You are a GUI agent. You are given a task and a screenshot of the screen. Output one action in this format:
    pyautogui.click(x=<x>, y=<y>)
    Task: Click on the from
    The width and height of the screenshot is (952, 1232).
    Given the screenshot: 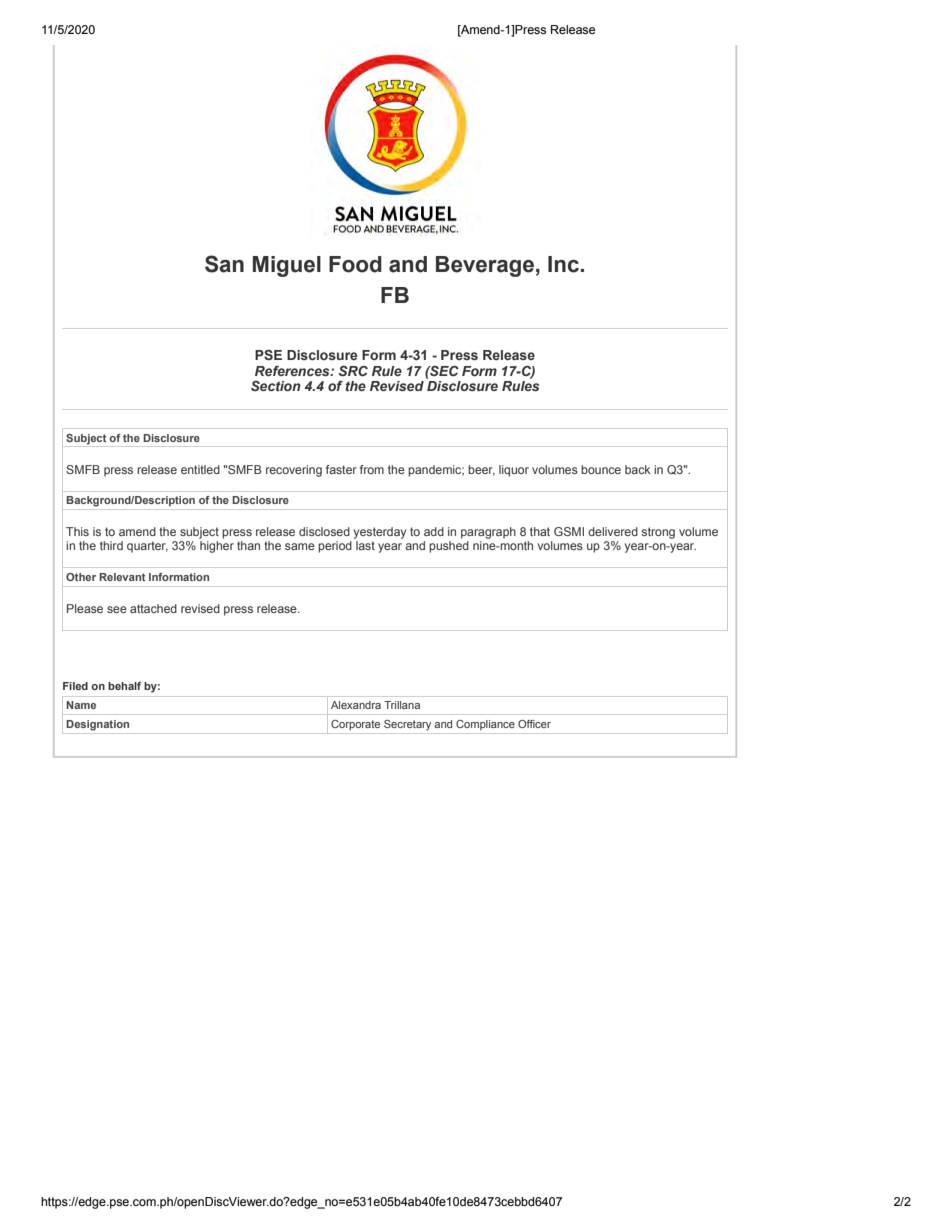 What is the action you would take?
    pyautogui.click(x=372, y=469)
